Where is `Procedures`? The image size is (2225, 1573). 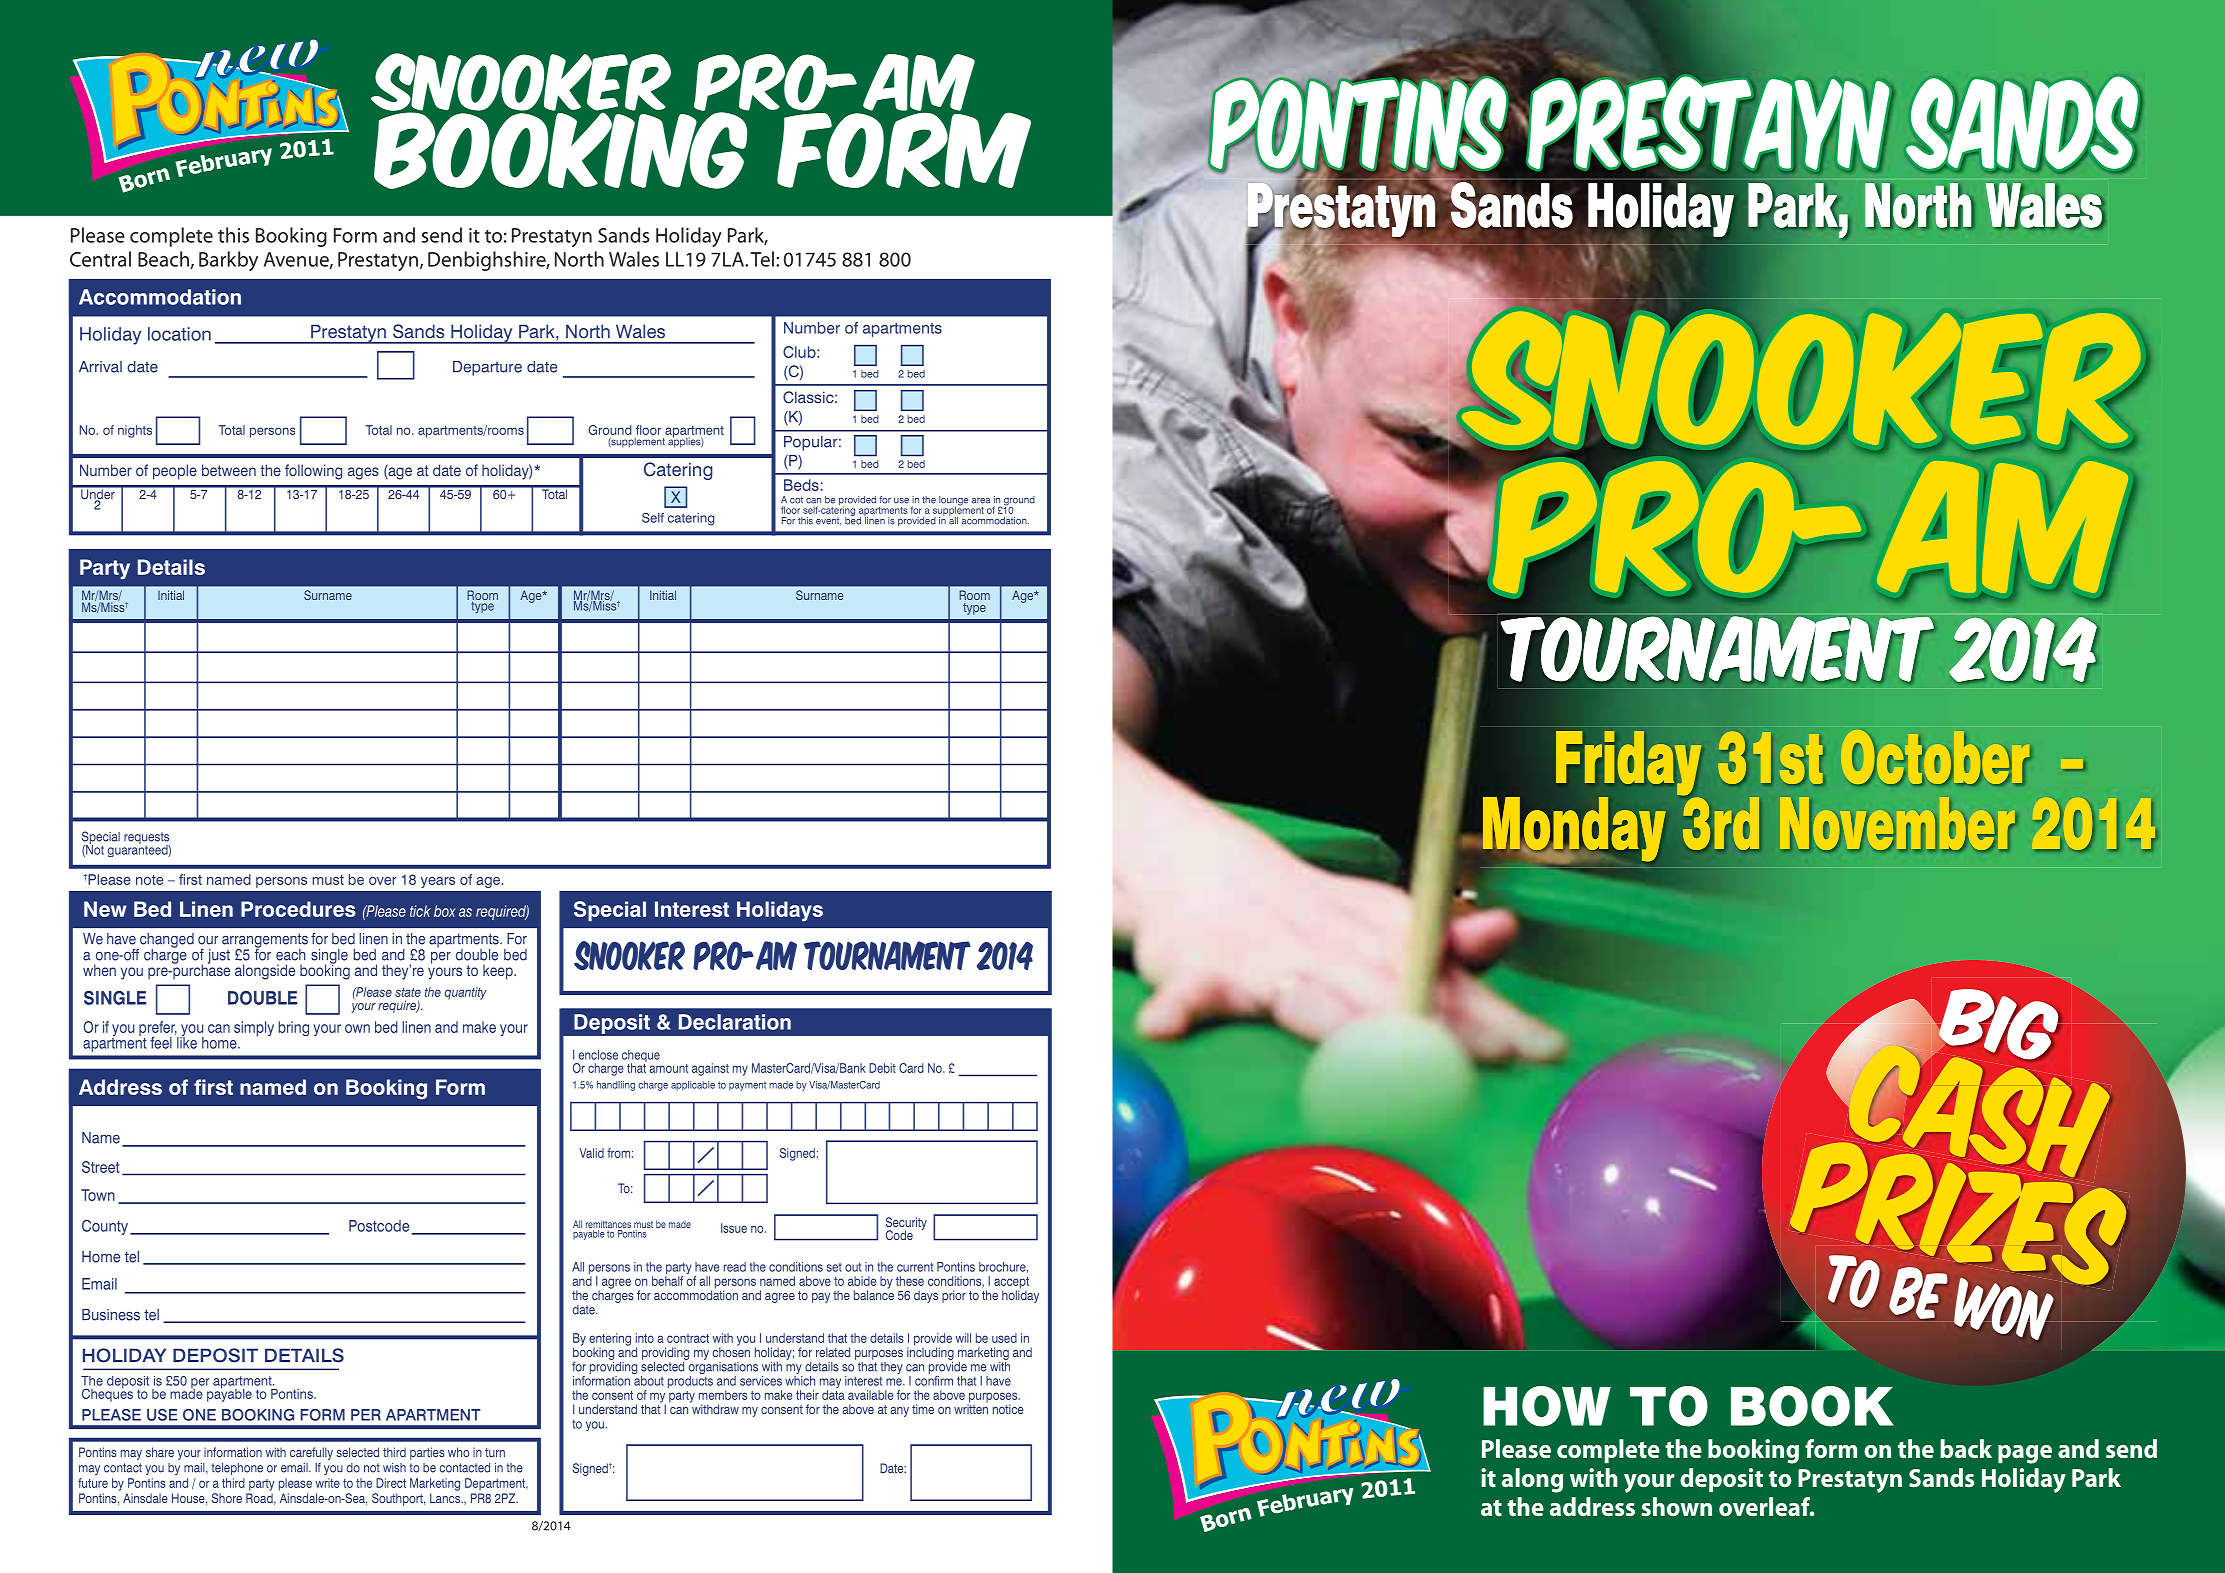
Procedures is located at coordinates (298, 909).
